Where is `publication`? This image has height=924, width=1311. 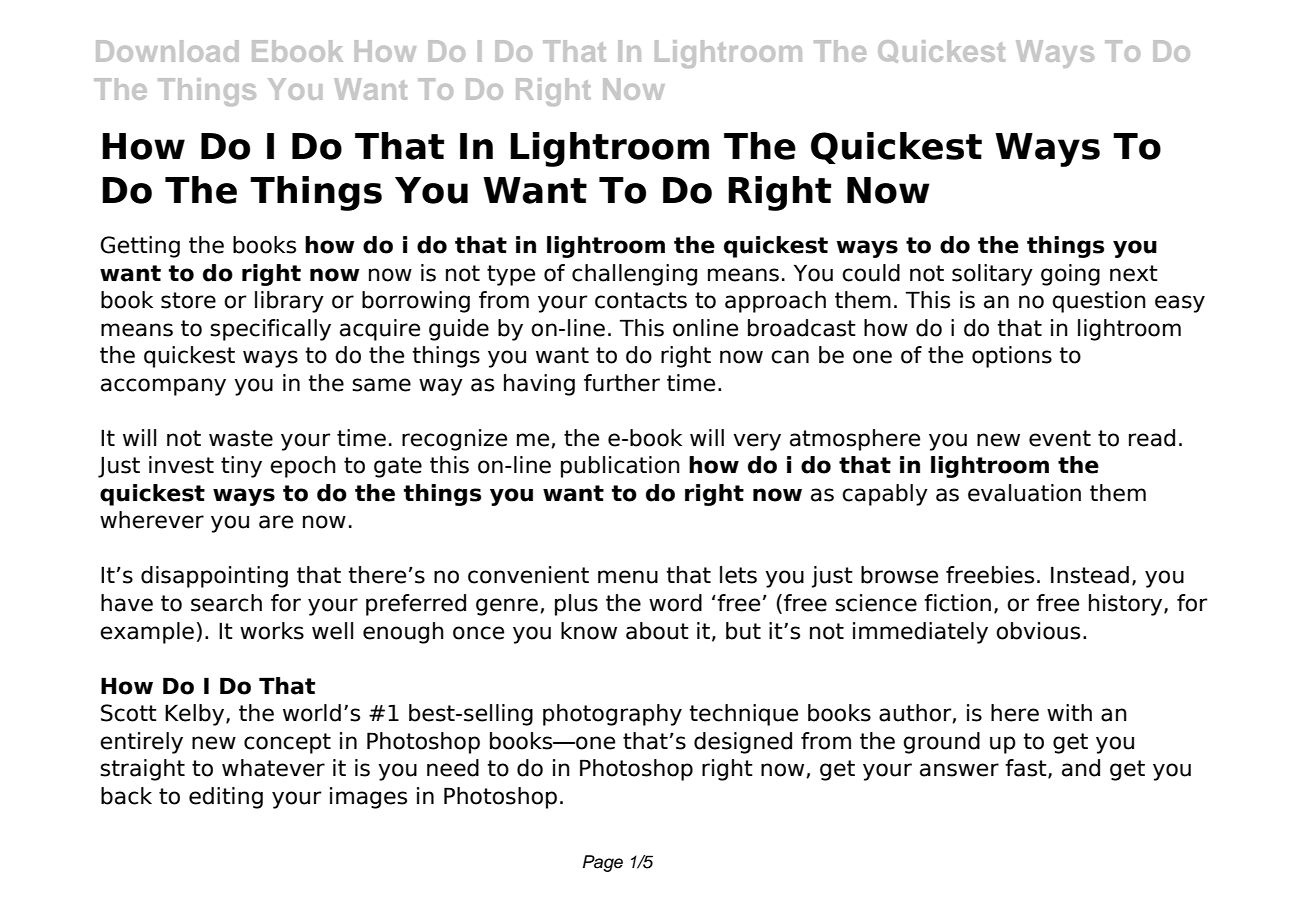 publication is located at coordinates (620, 467).
